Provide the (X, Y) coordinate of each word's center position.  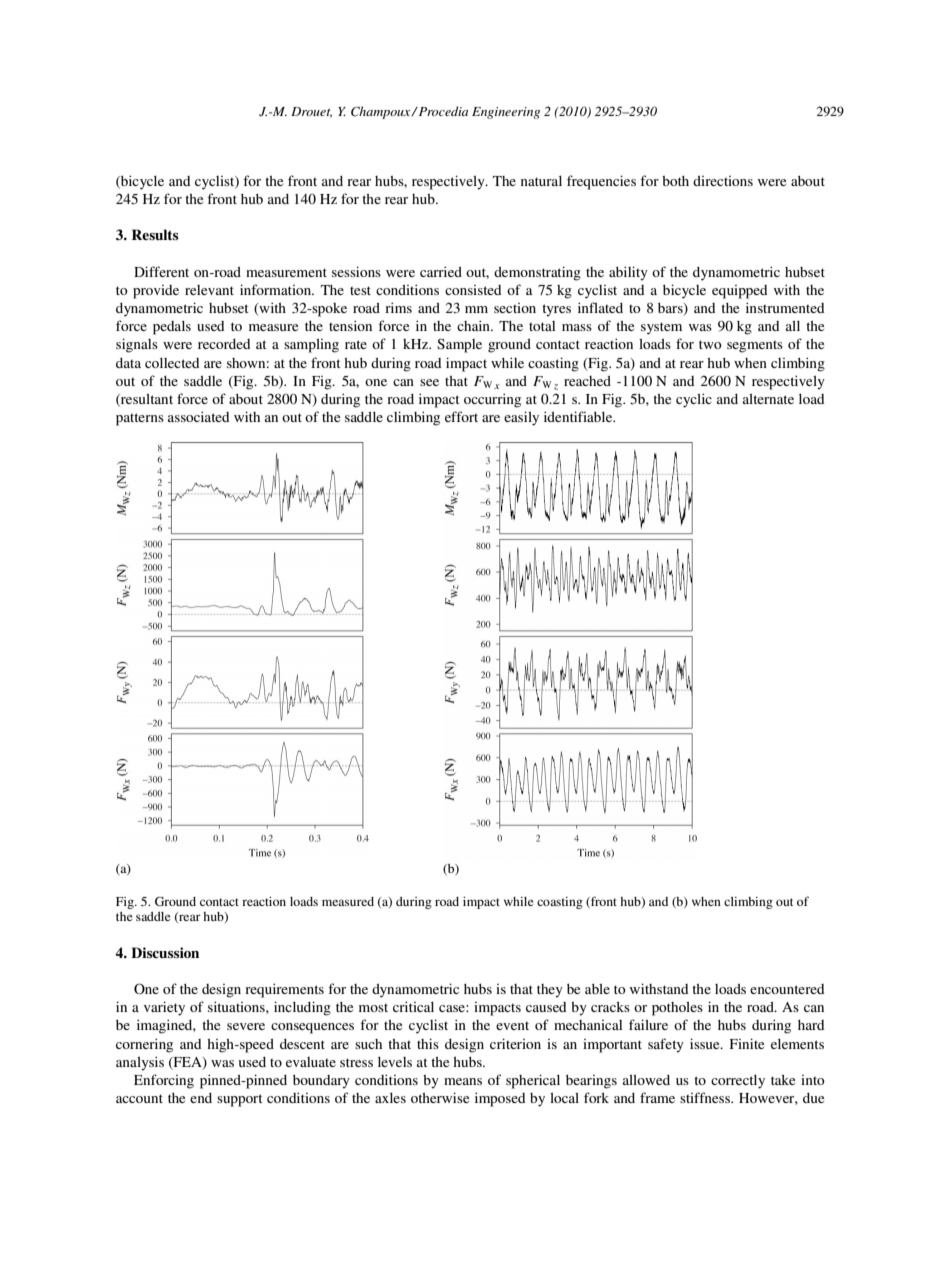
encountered (787, 989)
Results (155, 234)
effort (461, 416)
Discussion (165, 952)
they (550, 991)
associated (198, 416)
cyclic (694, 400)
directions (723, 181)
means (463, 1081)
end (201, 1098)
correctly (738, 1082)
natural (541, 181)
